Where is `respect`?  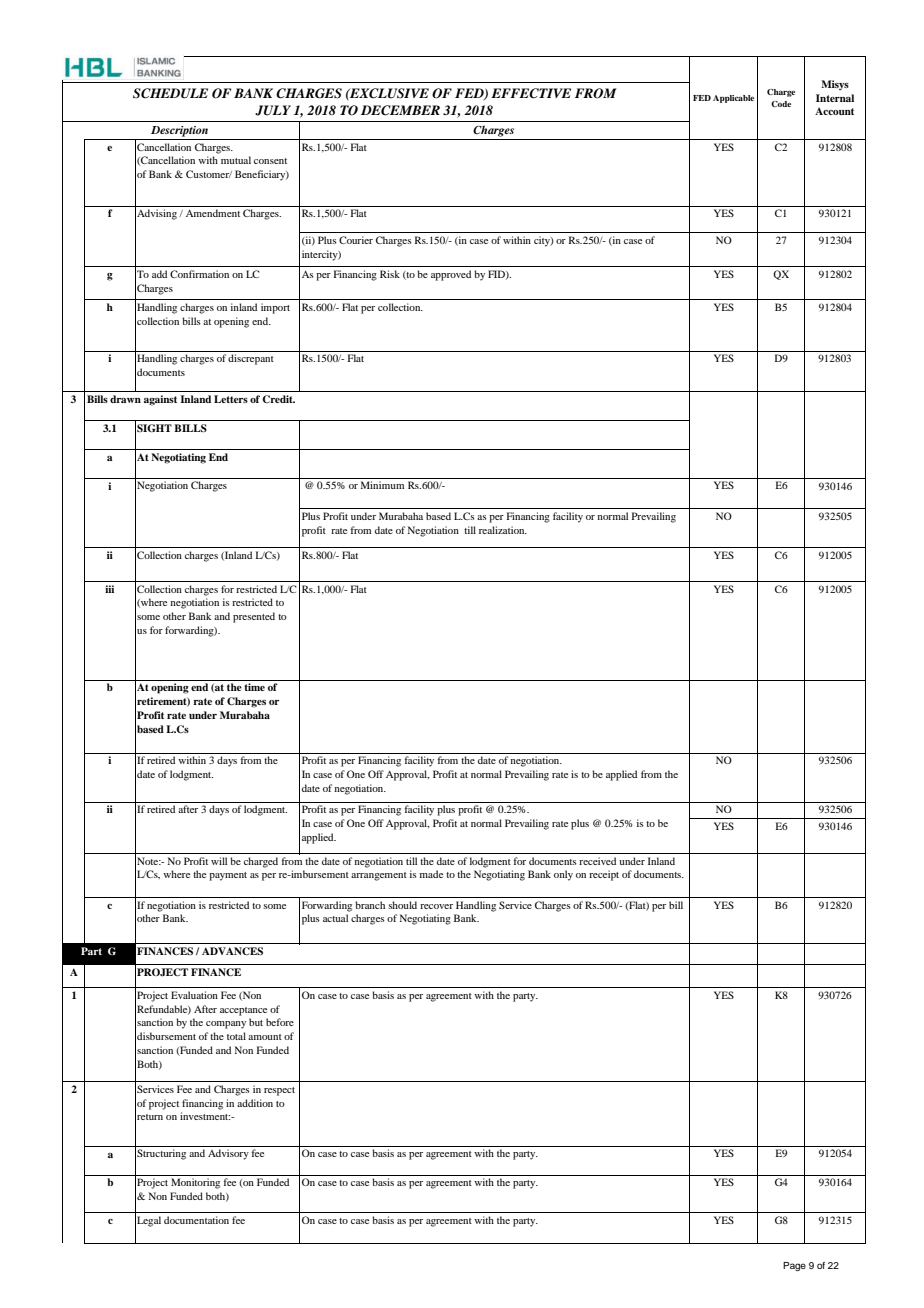
respect is located at coordinates (279, 1091).
